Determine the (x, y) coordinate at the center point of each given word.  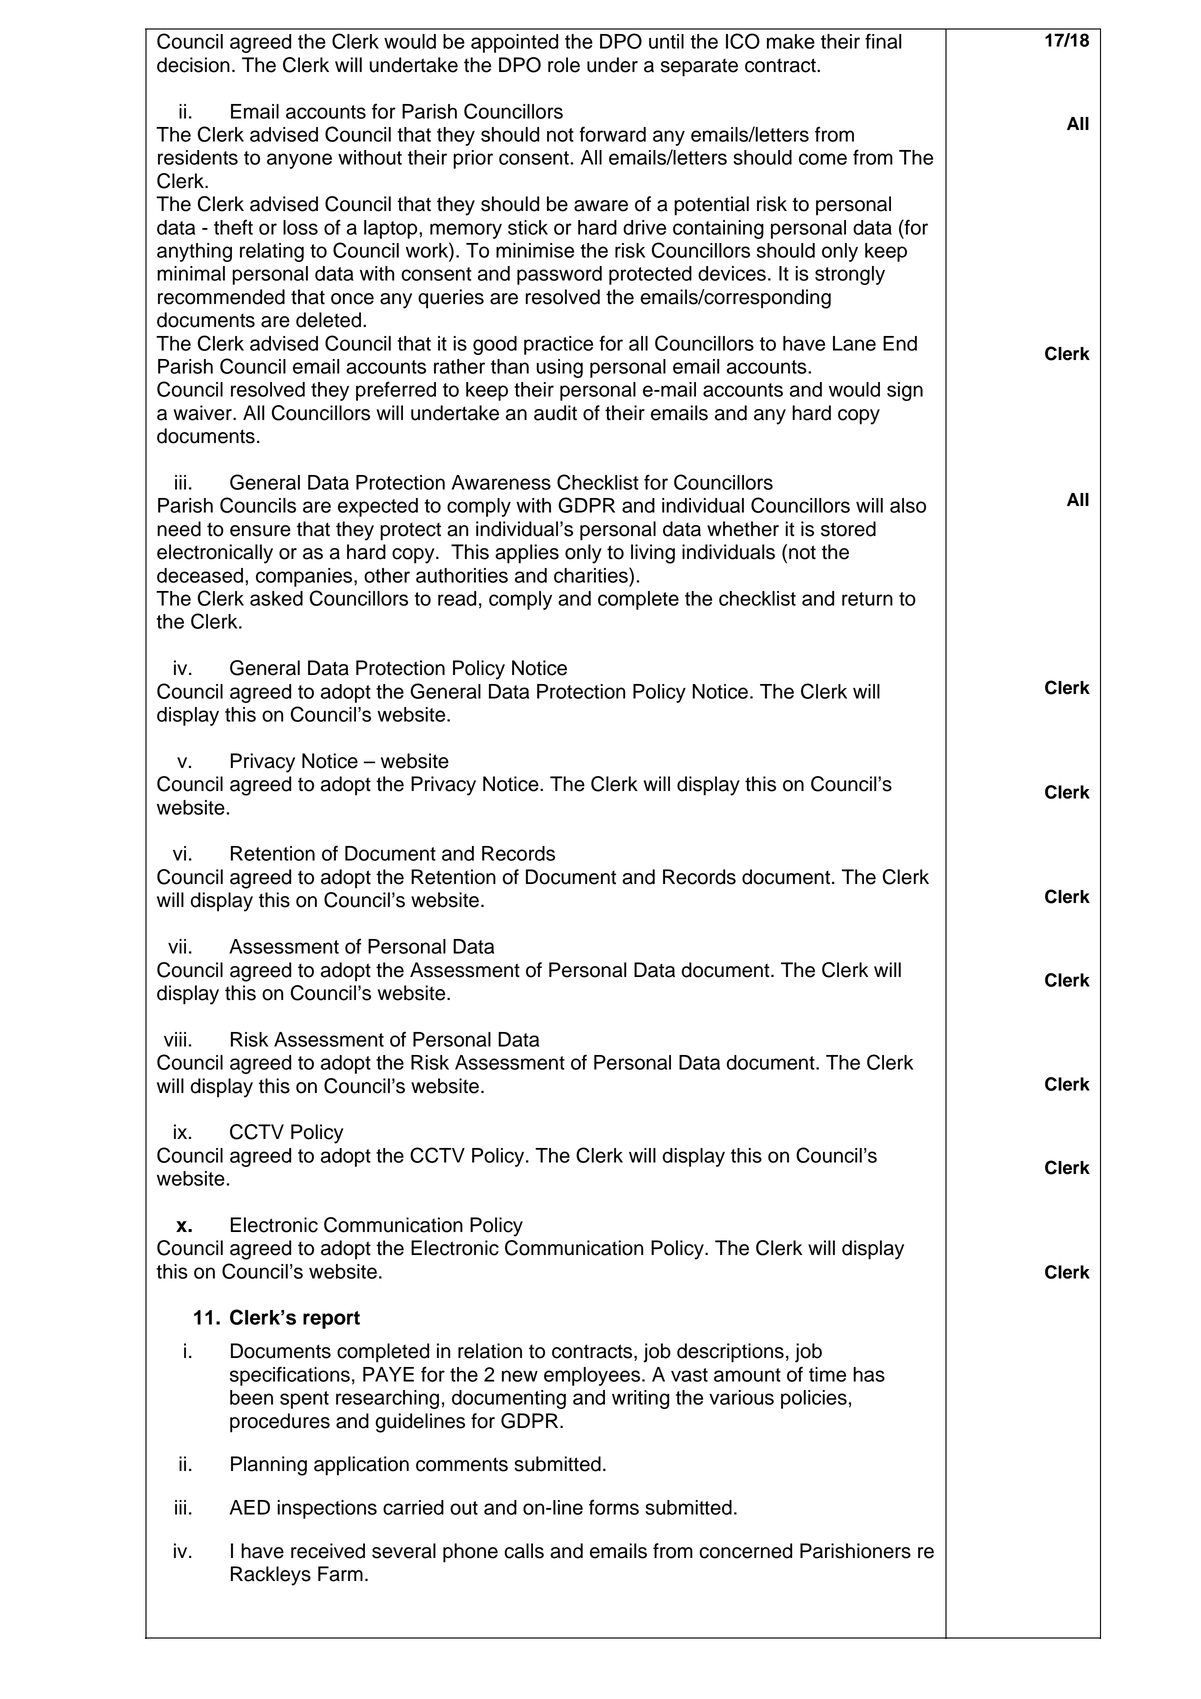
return (867, 599)
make (791, 41)
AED (250, 1507)
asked (276, 598)
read (457, 598)
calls (524, 1551)
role (564, 65)
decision (193, 65)
